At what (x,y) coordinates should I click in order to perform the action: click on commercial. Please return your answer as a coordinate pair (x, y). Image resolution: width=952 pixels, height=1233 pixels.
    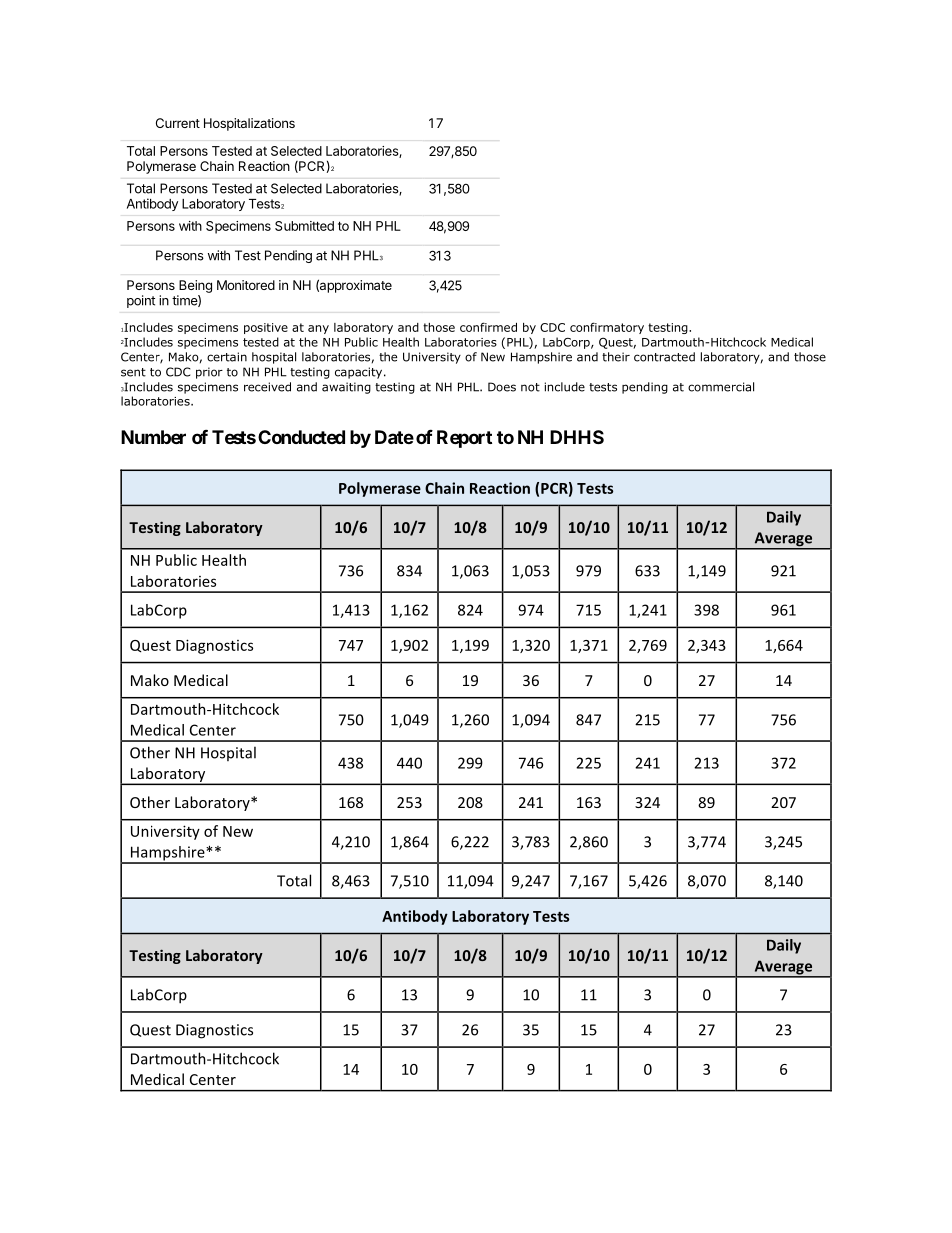
    Looking at the image, I should click on (721, 387).
